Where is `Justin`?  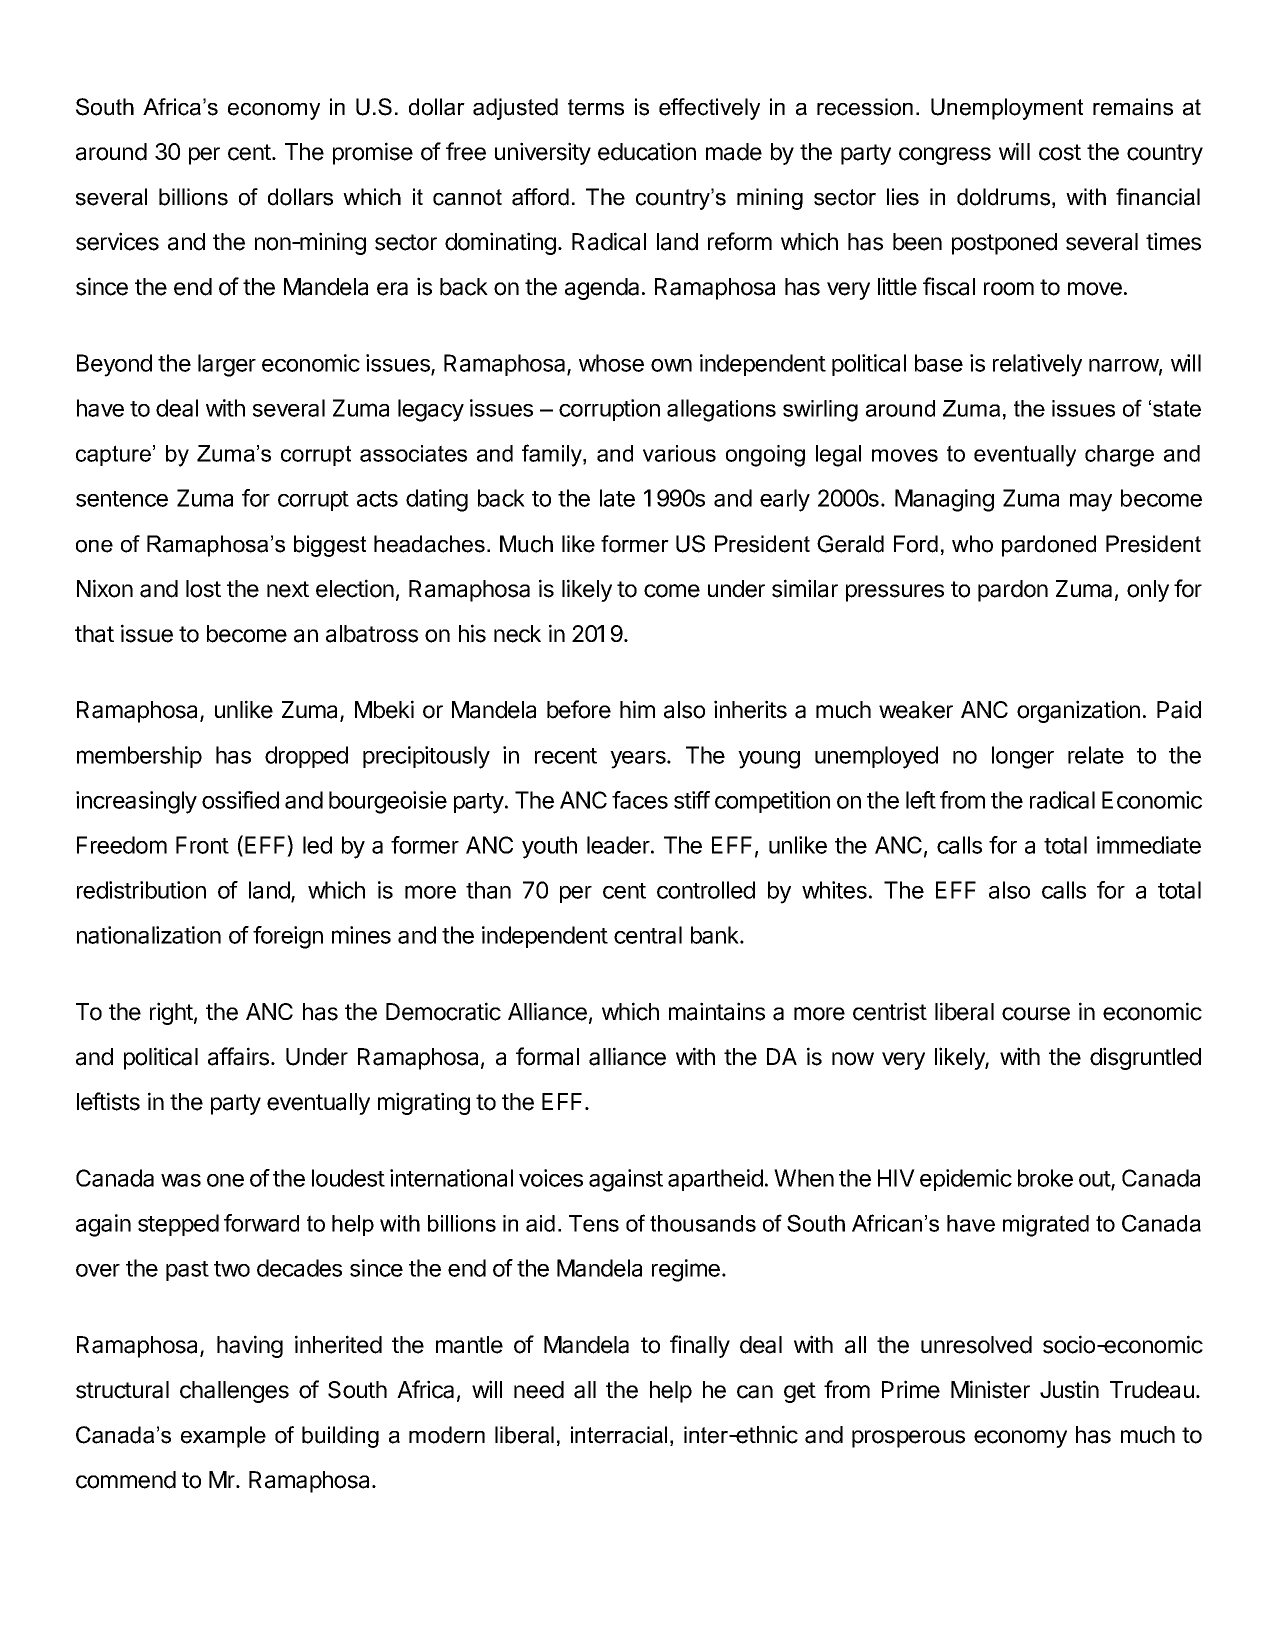 Justin is located at coordinates (1069, 1389).
